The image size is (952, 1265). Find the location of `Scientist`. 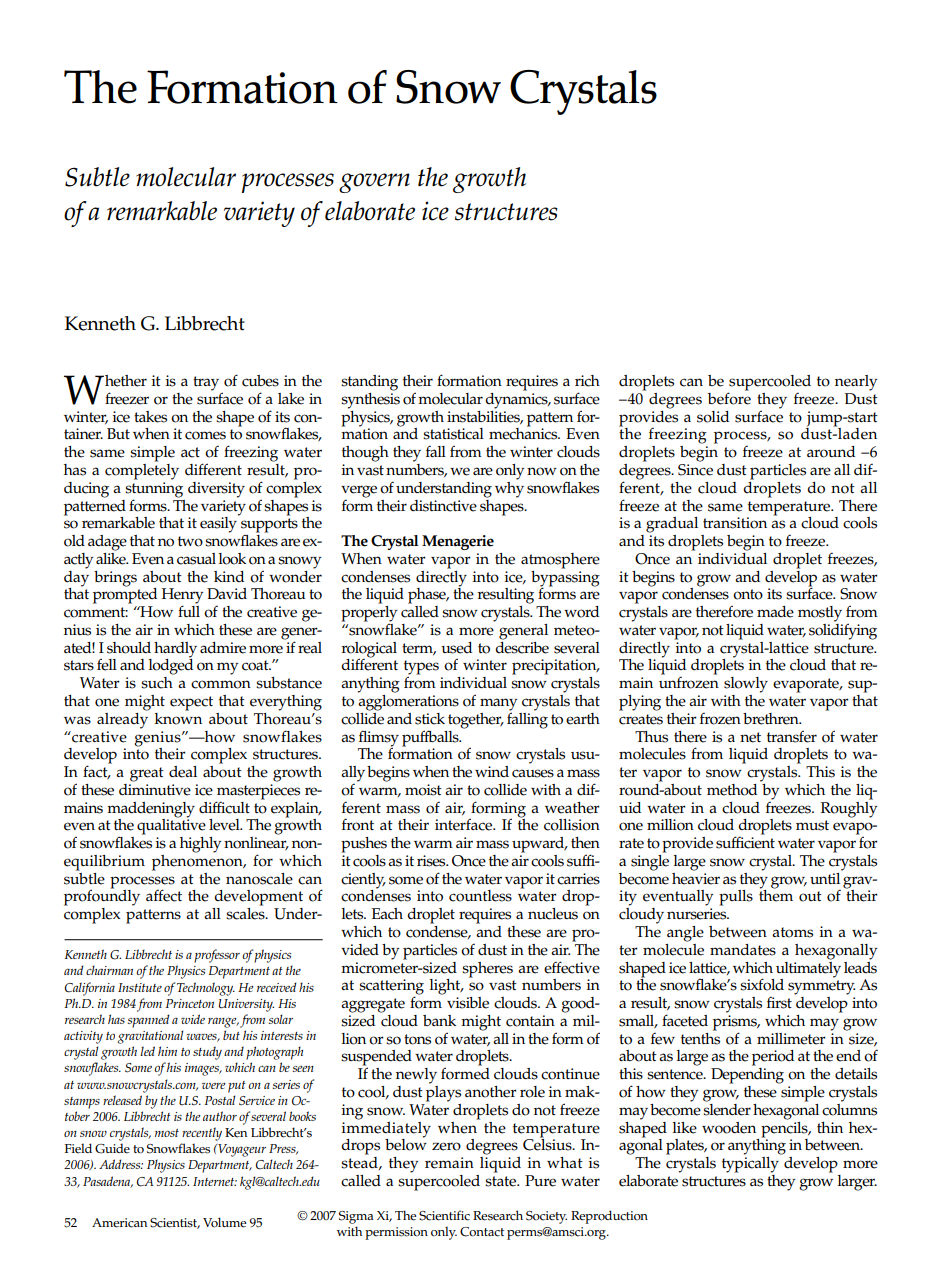

Scientist is located at coordinates (175, 1223).
